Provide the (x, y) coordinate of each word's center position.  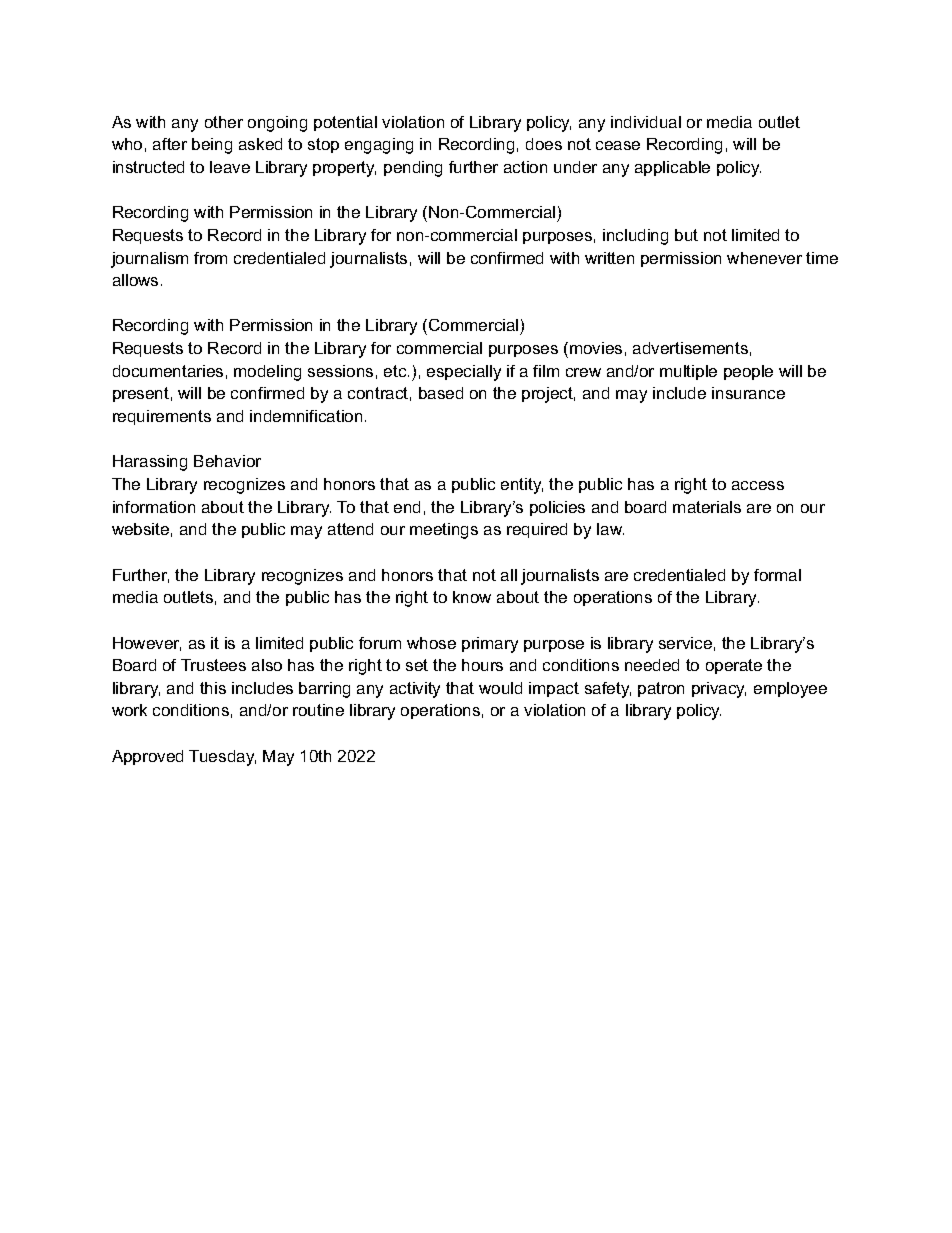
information (154, 507)
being (212, 146)
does (544, 144)
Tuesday (222, 758)
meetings (444, 531)
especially (464, 373)
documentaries (168, 371)
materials (707, 507)
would (500, 688)
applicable (672, 168)
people (748, 372)
